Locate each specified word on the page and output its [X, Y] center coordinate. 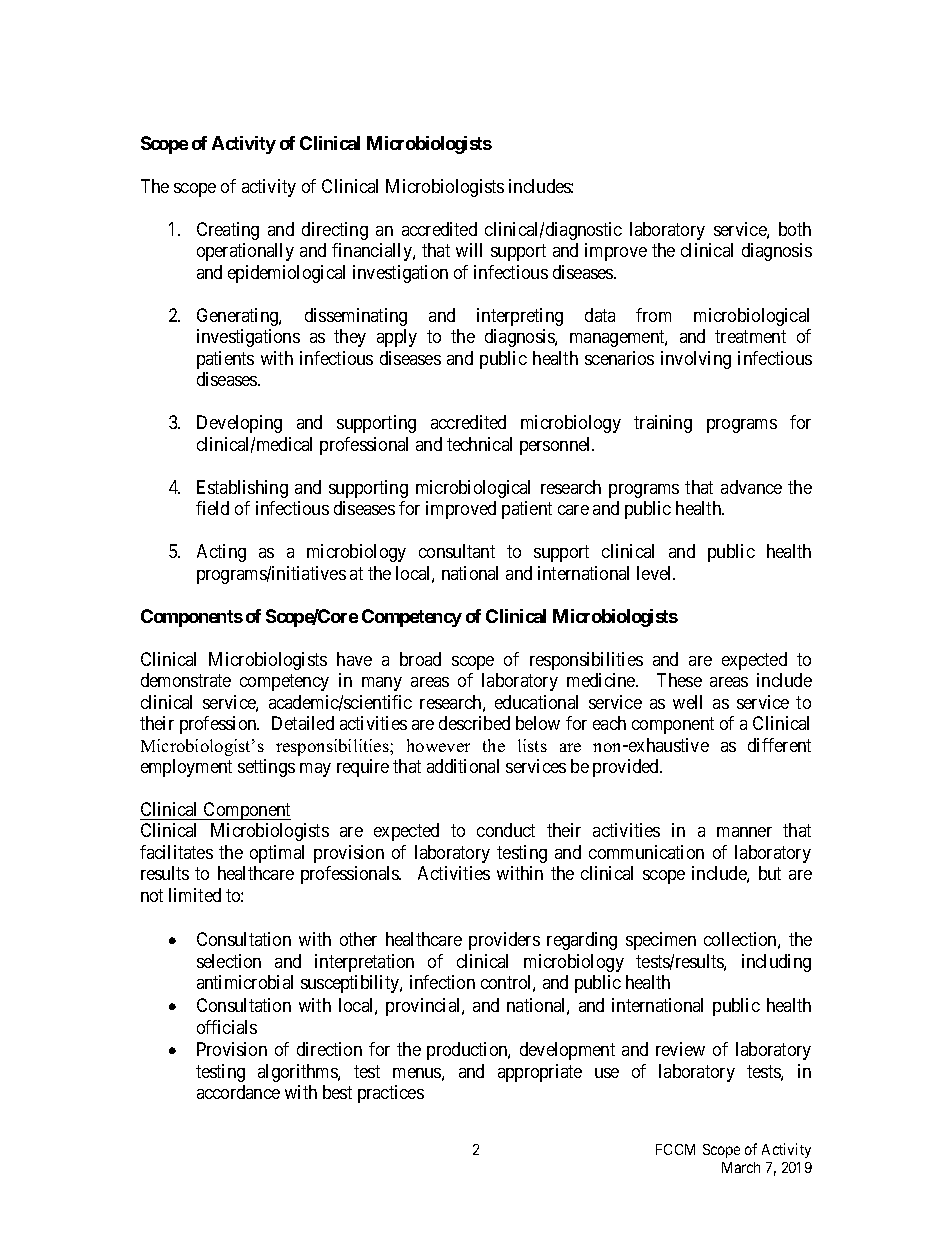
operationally [245, 252]
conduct [506, 830]
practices [391, 1094]
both [795, 229]
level [656, 573]
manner [744, 832]
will [469, 250]
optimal [277, 854]
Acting [221, 553]
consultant [457, 551]
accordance [238, 1092]
